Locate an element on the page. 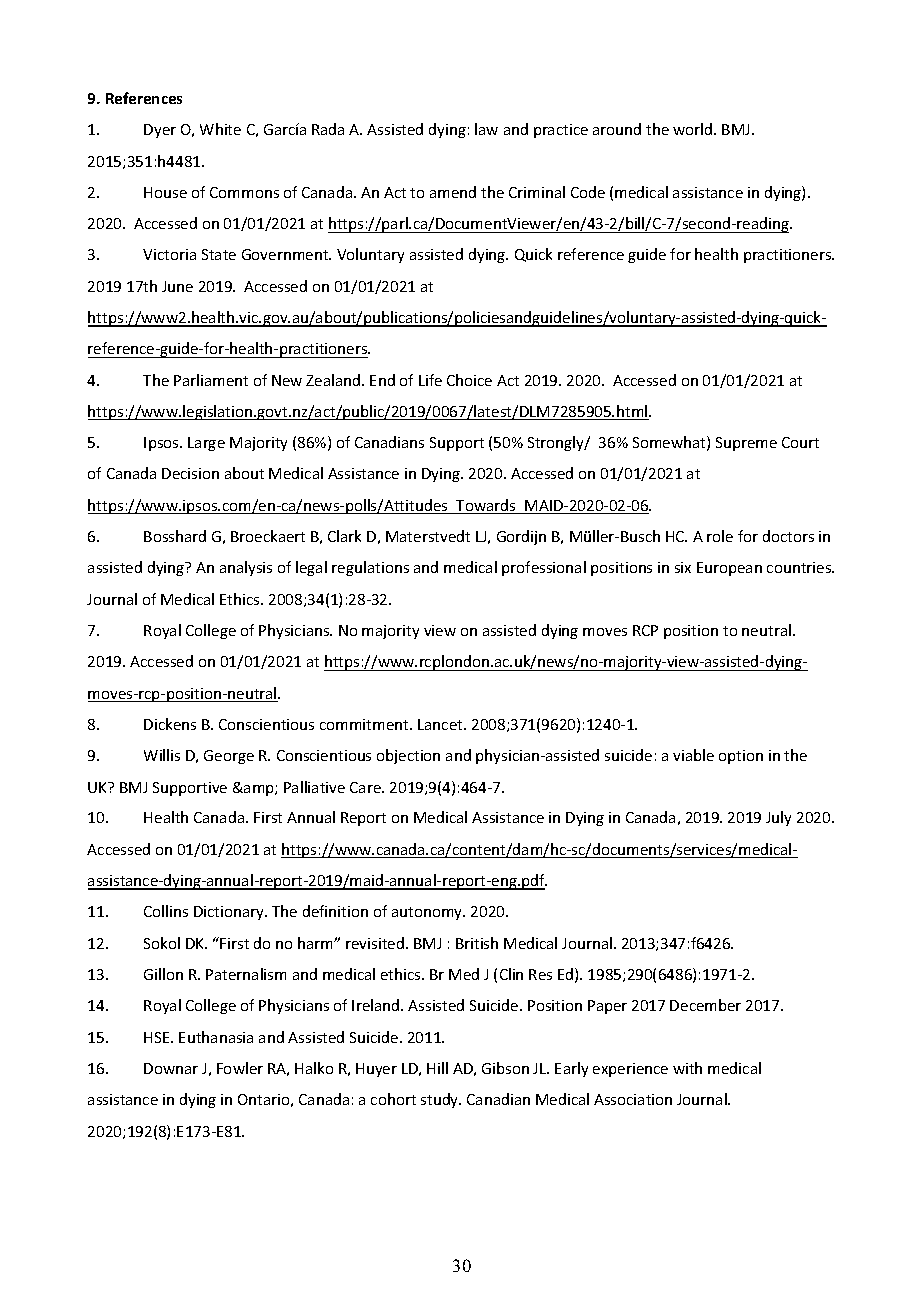 Image resolution: width=924 pixels, height=1308 pixels. Choice is located at coordinates (469, 380).
